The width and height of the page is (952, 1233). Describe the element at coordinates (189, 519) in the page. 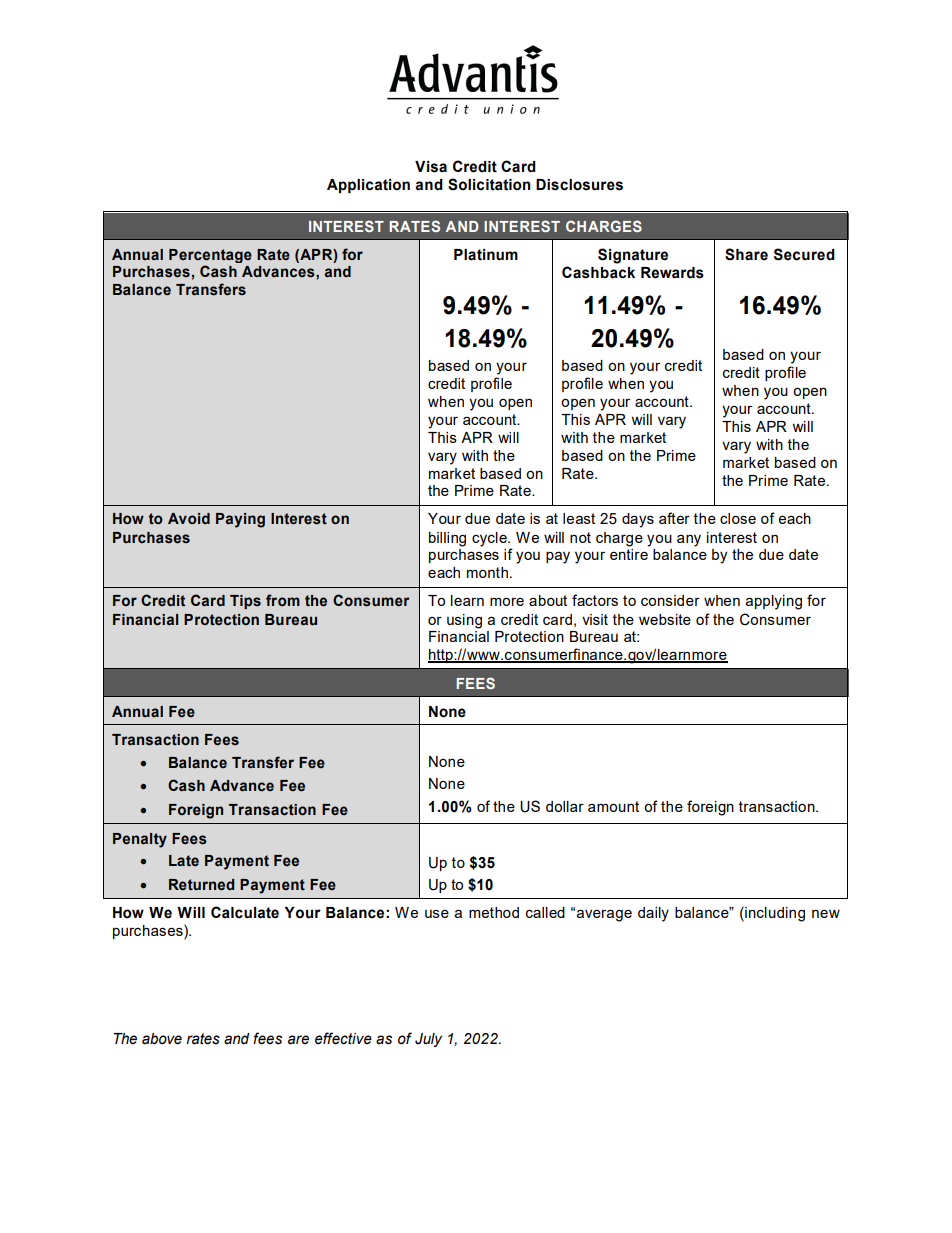

I see `Avoid` at that location.
